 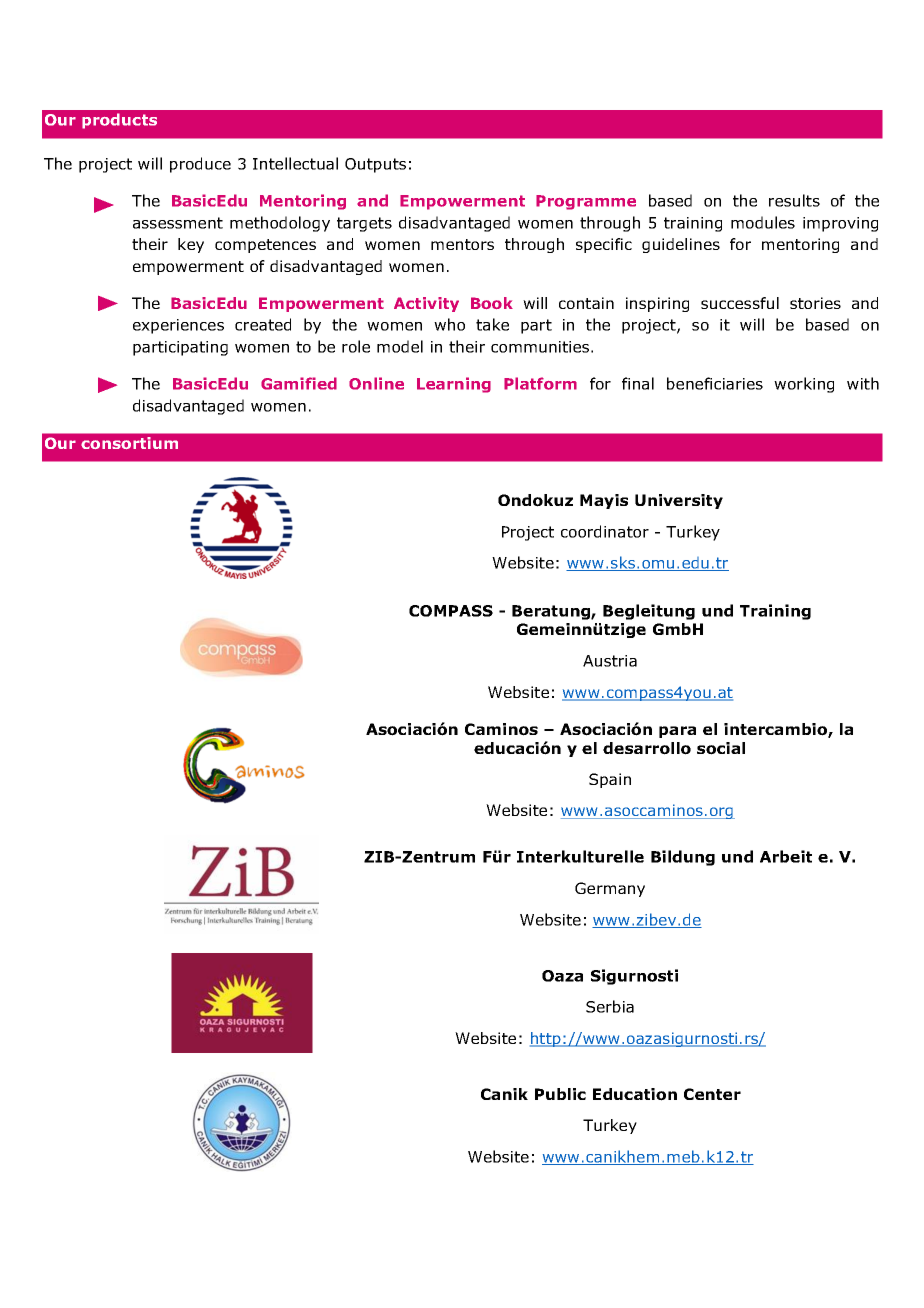 I want to click on consortium, so click(x=129, y=443).
